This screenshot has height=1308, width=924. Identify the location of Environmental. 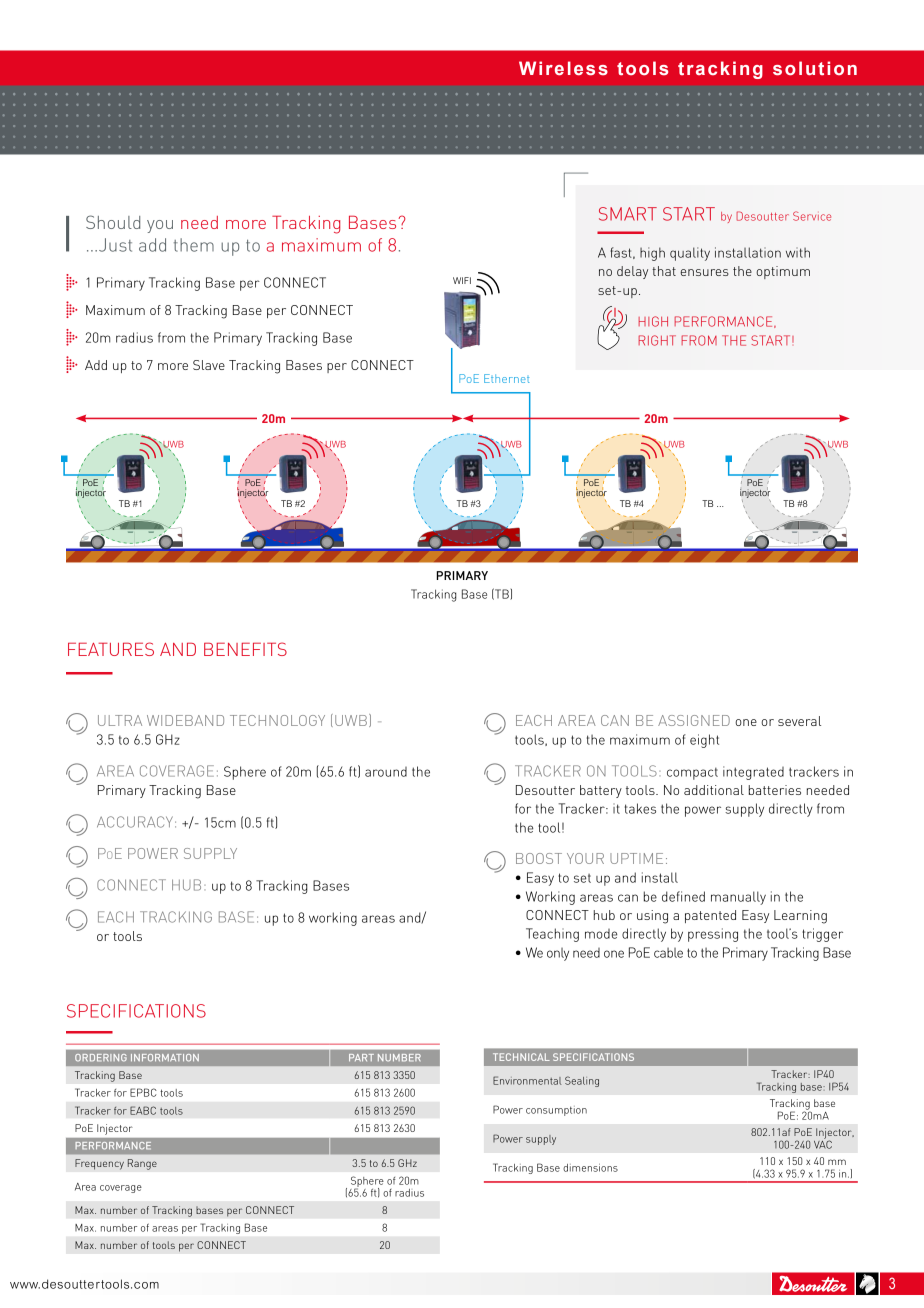
(527, 1080).
